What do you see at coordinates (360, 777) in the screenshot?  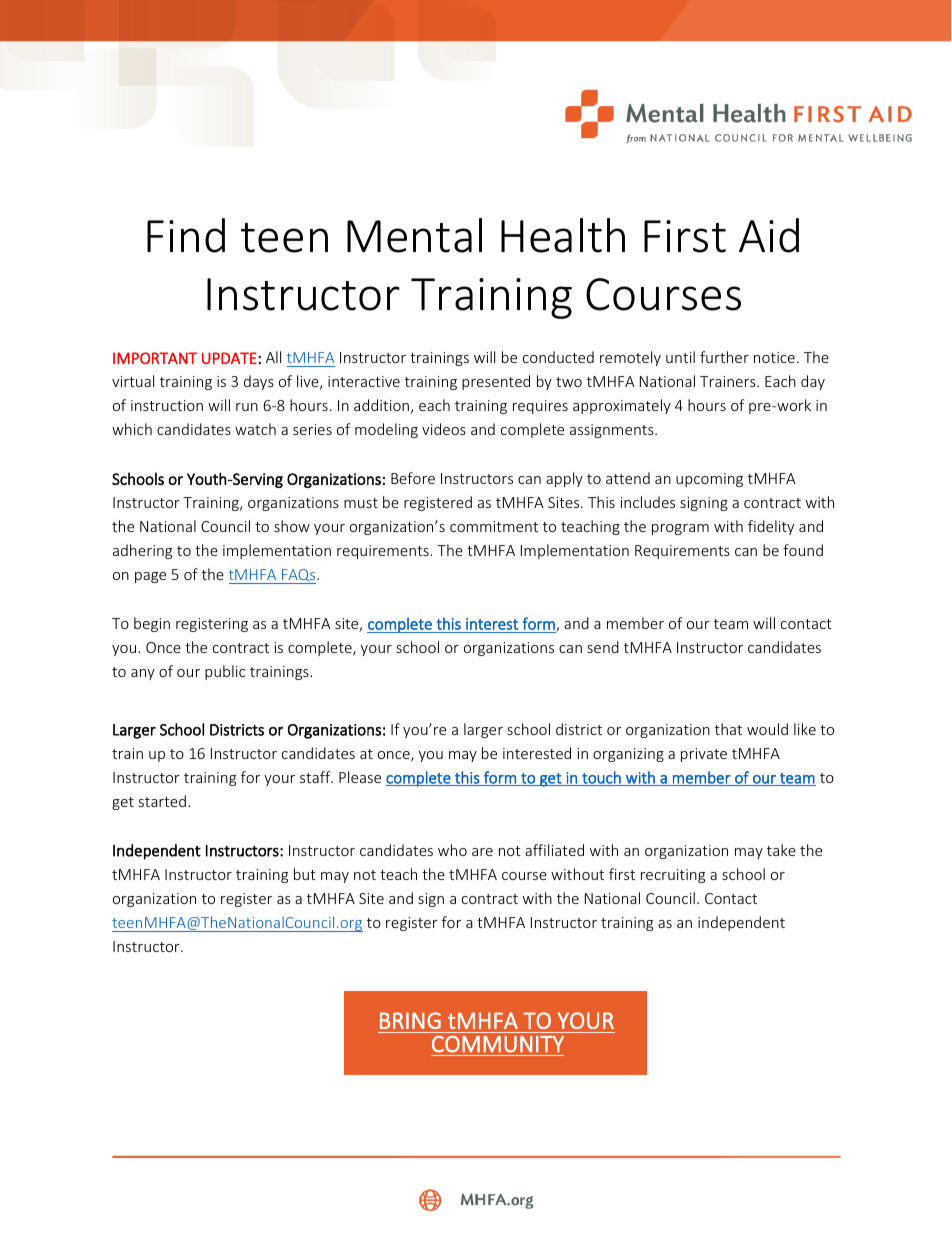 I see `Please` at bounding box center [360, 777].
